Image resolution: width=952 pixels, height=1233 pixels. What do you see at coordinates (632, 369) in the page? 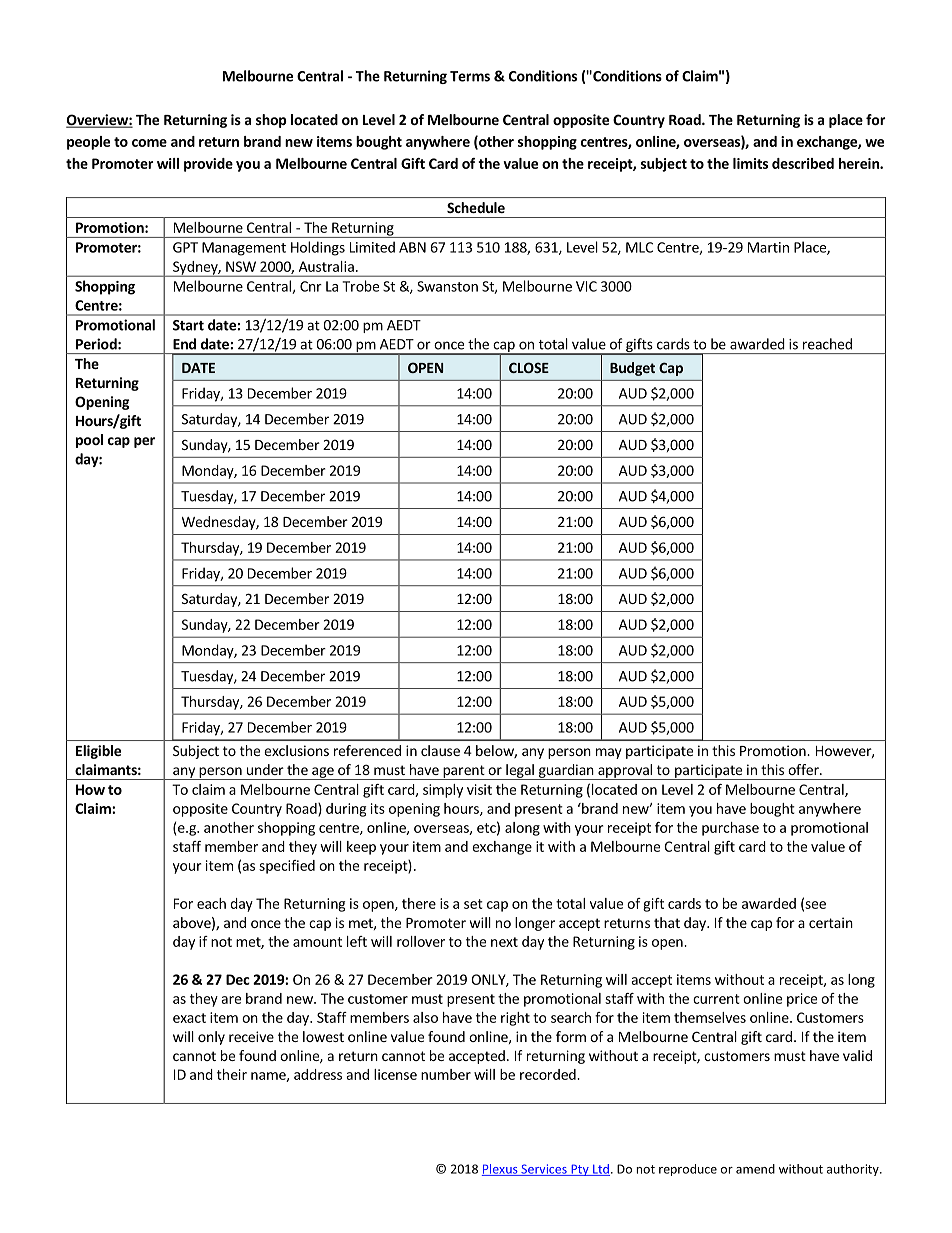
I see `Budget` at bounding box center [632, 369].
